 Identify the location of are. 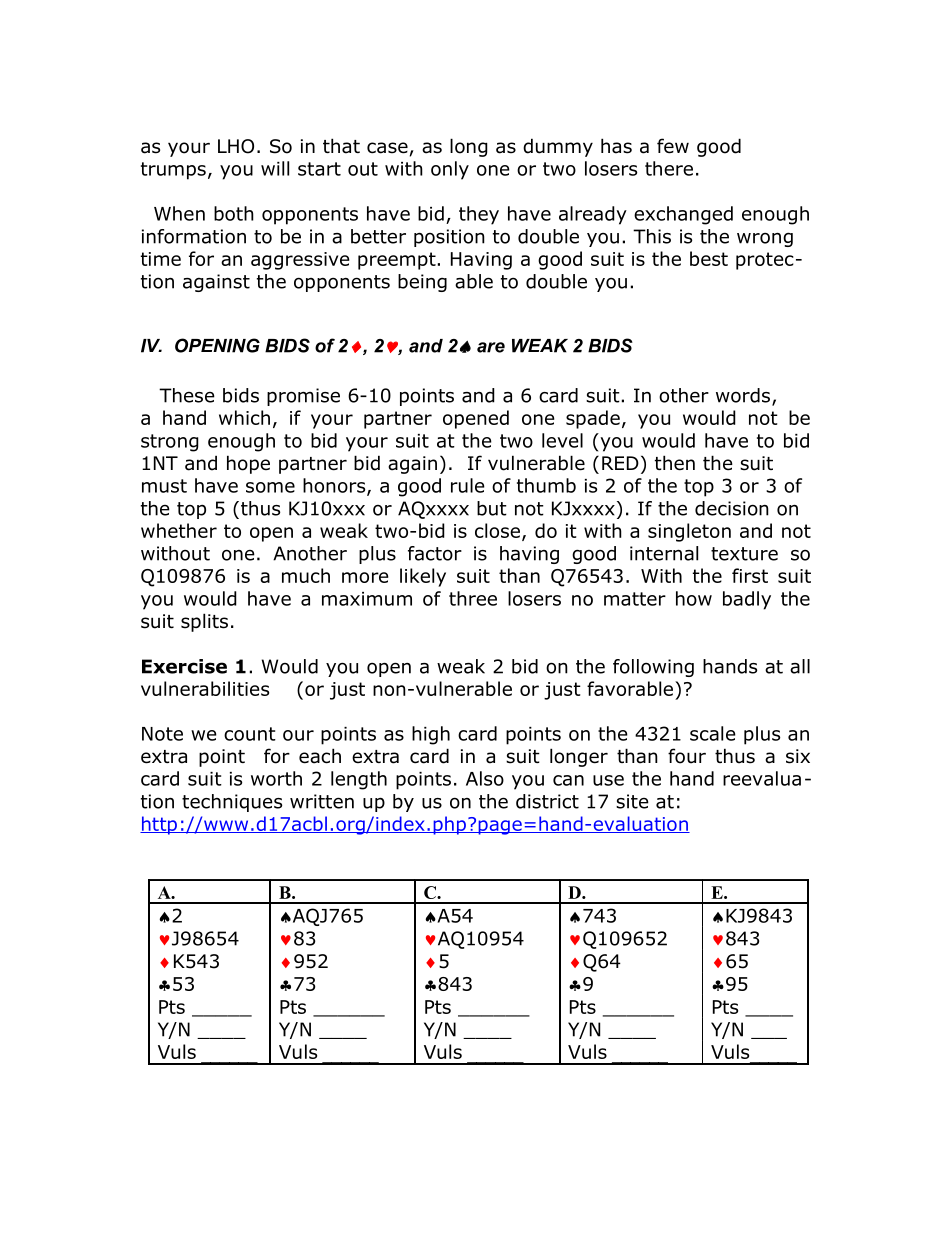
(491, 347).
